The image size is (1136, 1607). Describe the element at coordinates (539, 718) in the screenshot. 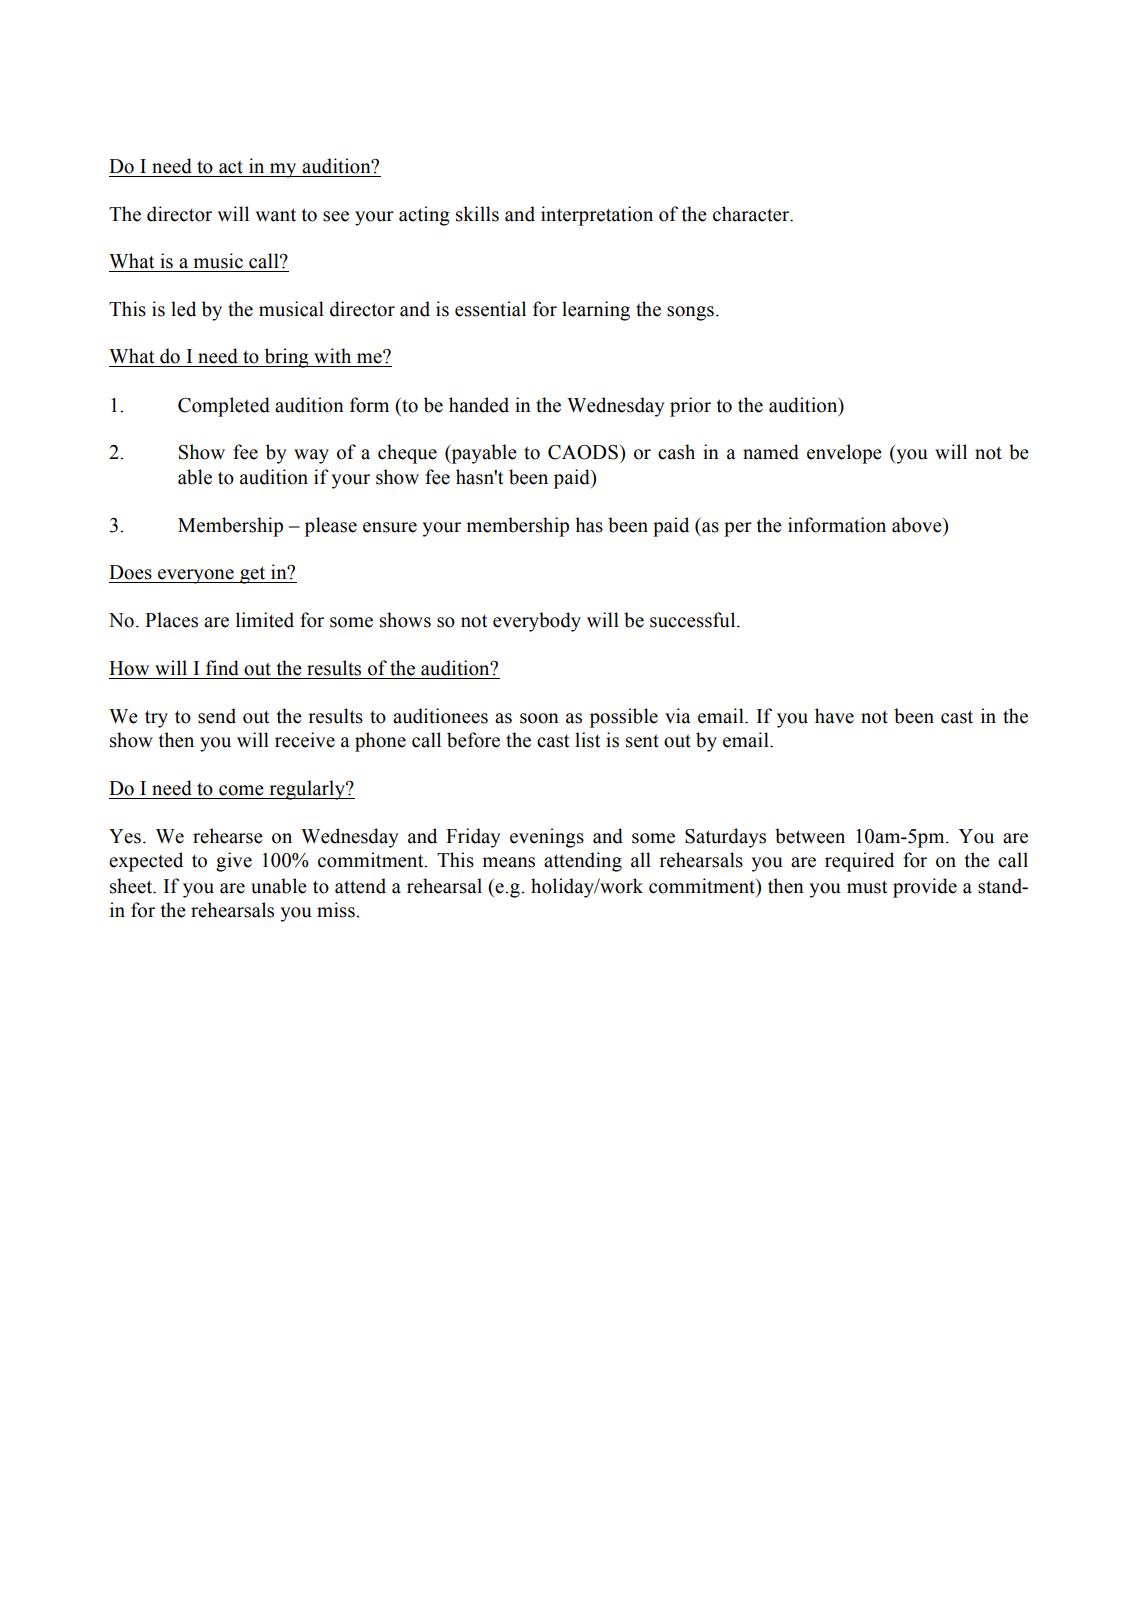

I see `soon` at that location.
